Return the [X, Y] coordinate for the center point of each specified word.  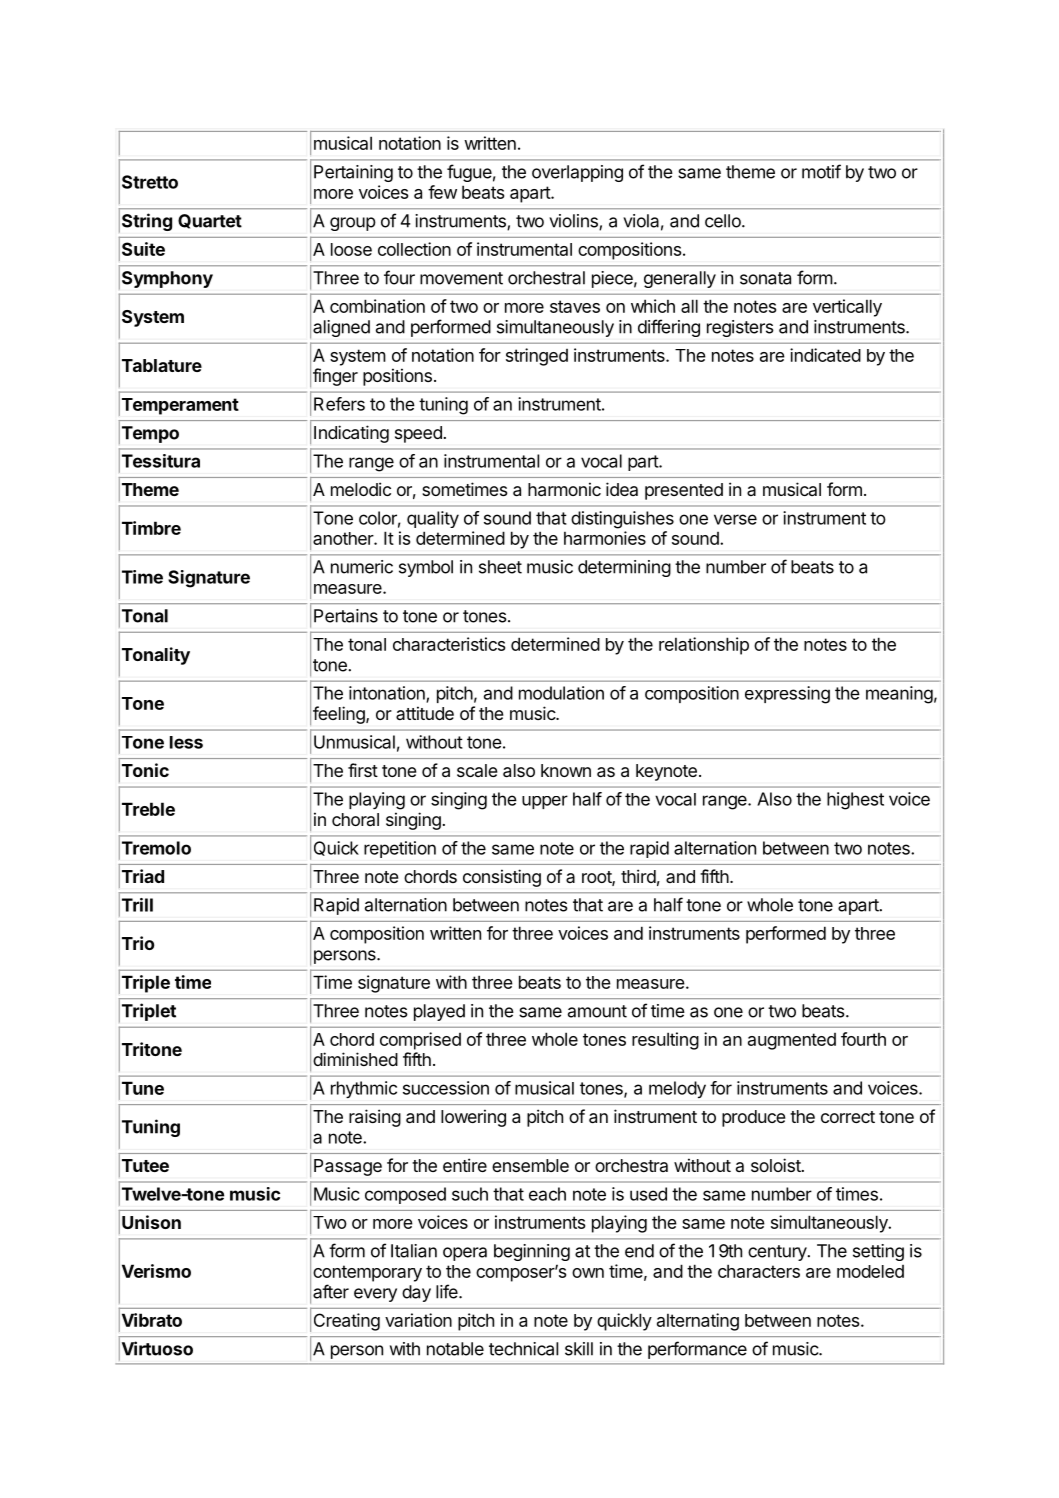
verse [735, 519]
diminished [355, 1059]
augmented [792, 1041]
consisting [502, 878]
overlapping [577, 173]
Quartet [210, 221]
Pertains [346, 616]
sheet [500, 567]
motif [821, 171]
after [331, 1291]
